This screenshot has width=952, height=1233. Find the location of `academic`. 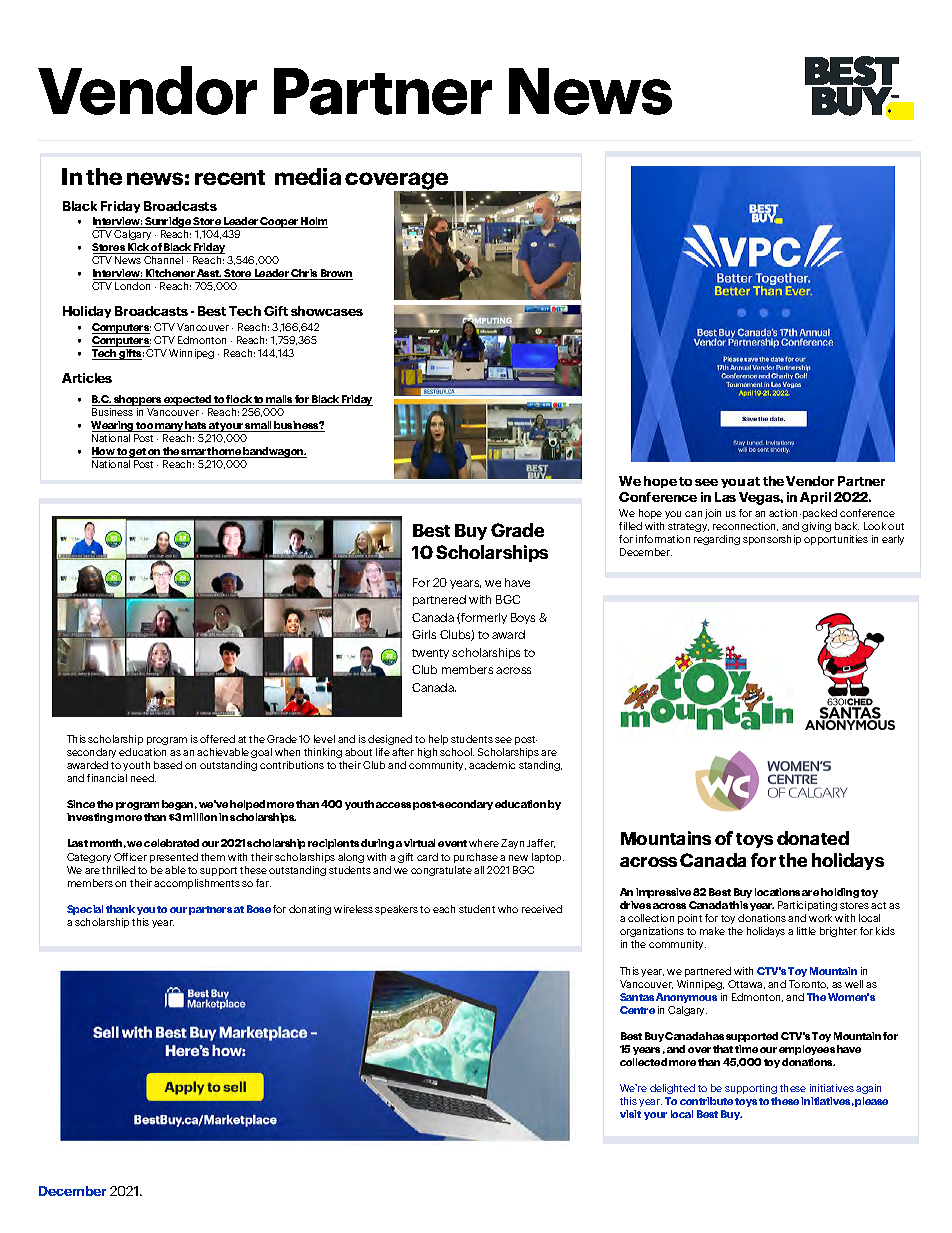

academic is located at coordinates (492, 765).
